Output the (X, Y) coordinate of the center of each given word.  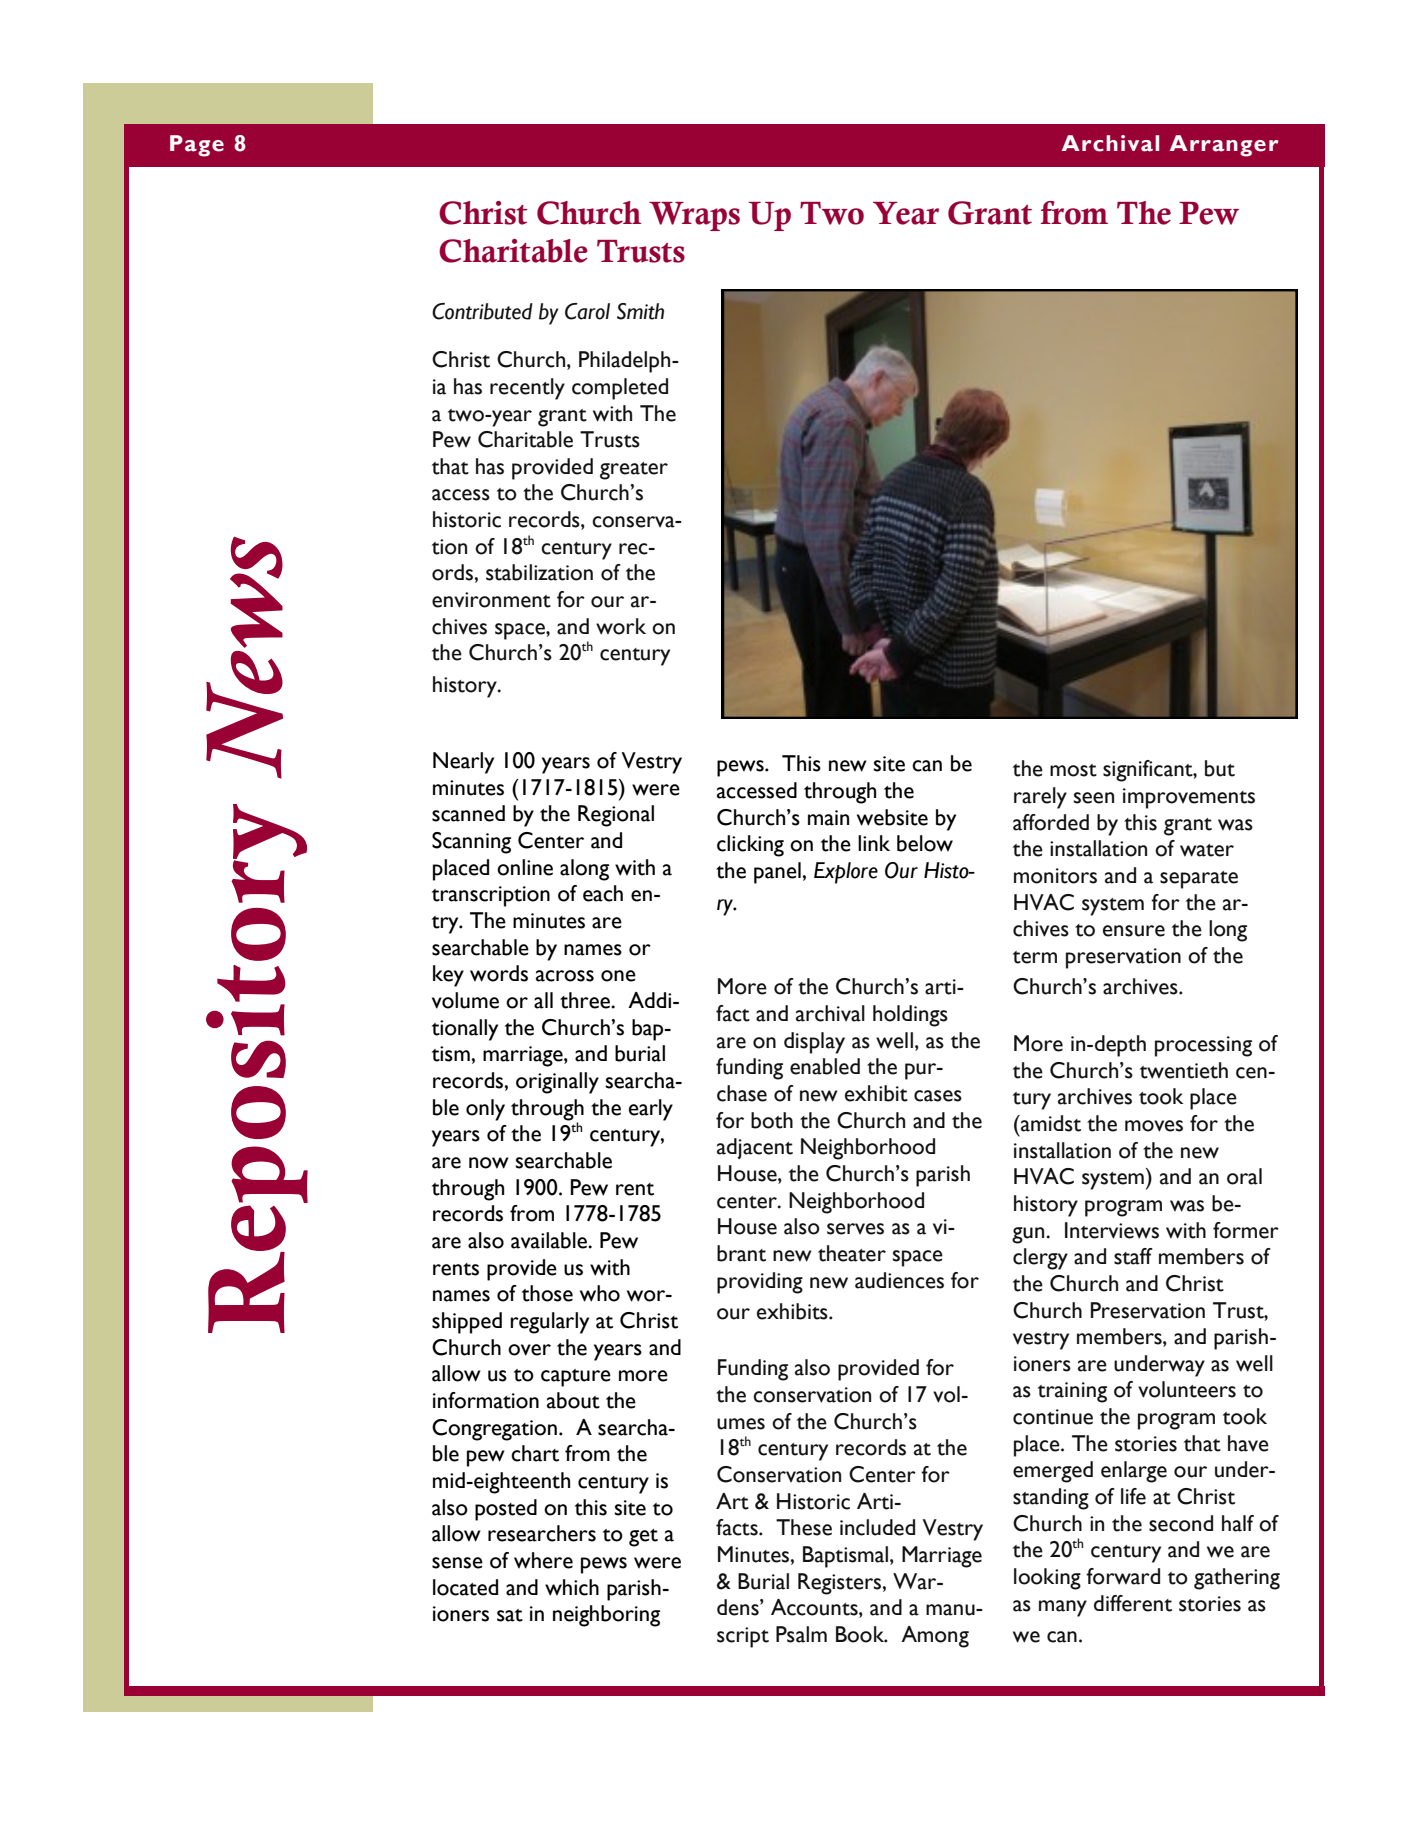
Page (197, 146)
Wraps (694, 216)
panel (778, 873)
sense (457, 1563)
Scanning (471, 843)
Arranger (1224, 146)
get (643, 1538)
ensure (1134, 931)
